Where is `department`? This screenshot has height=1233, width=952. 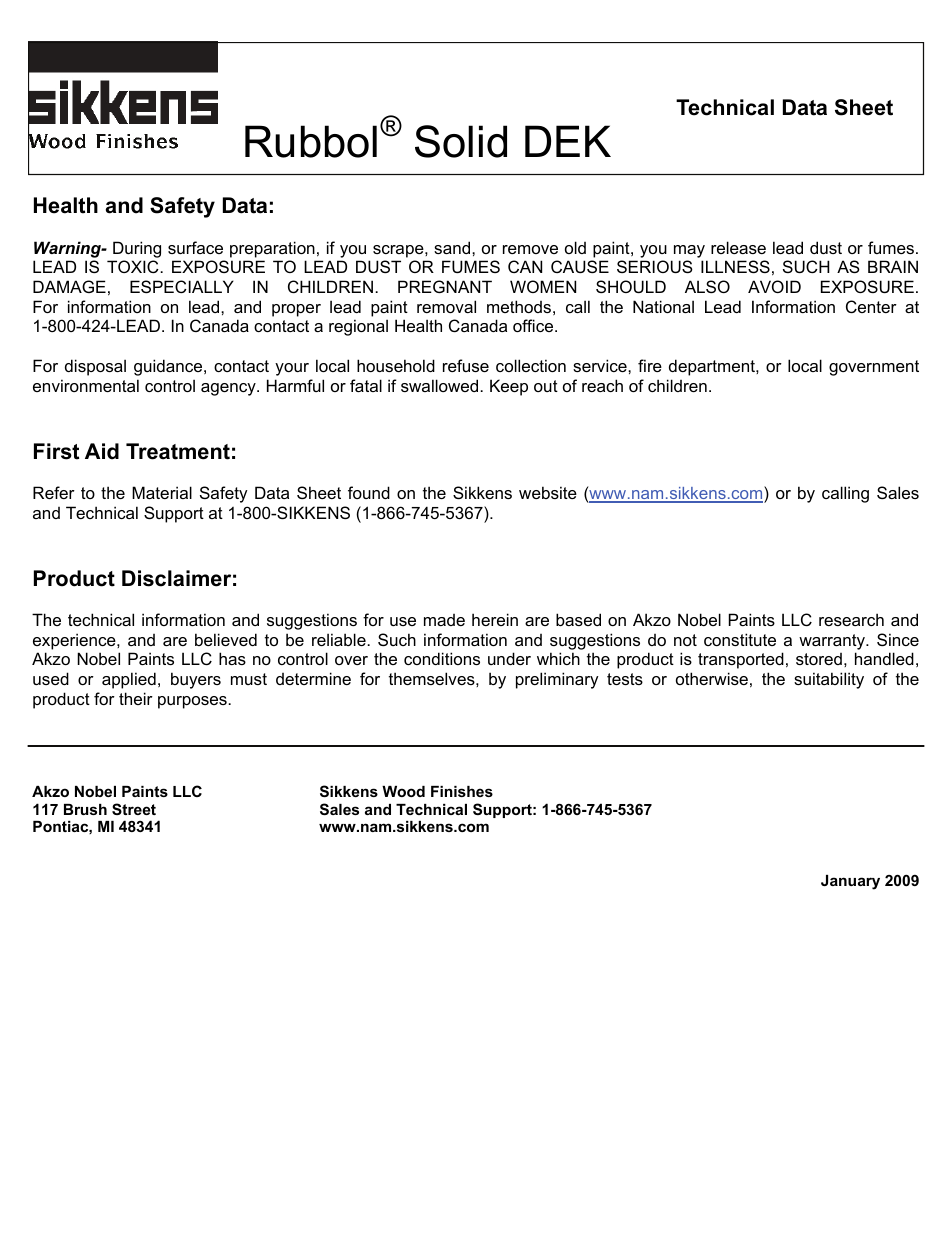 department is located at coordinates (713, 367).
